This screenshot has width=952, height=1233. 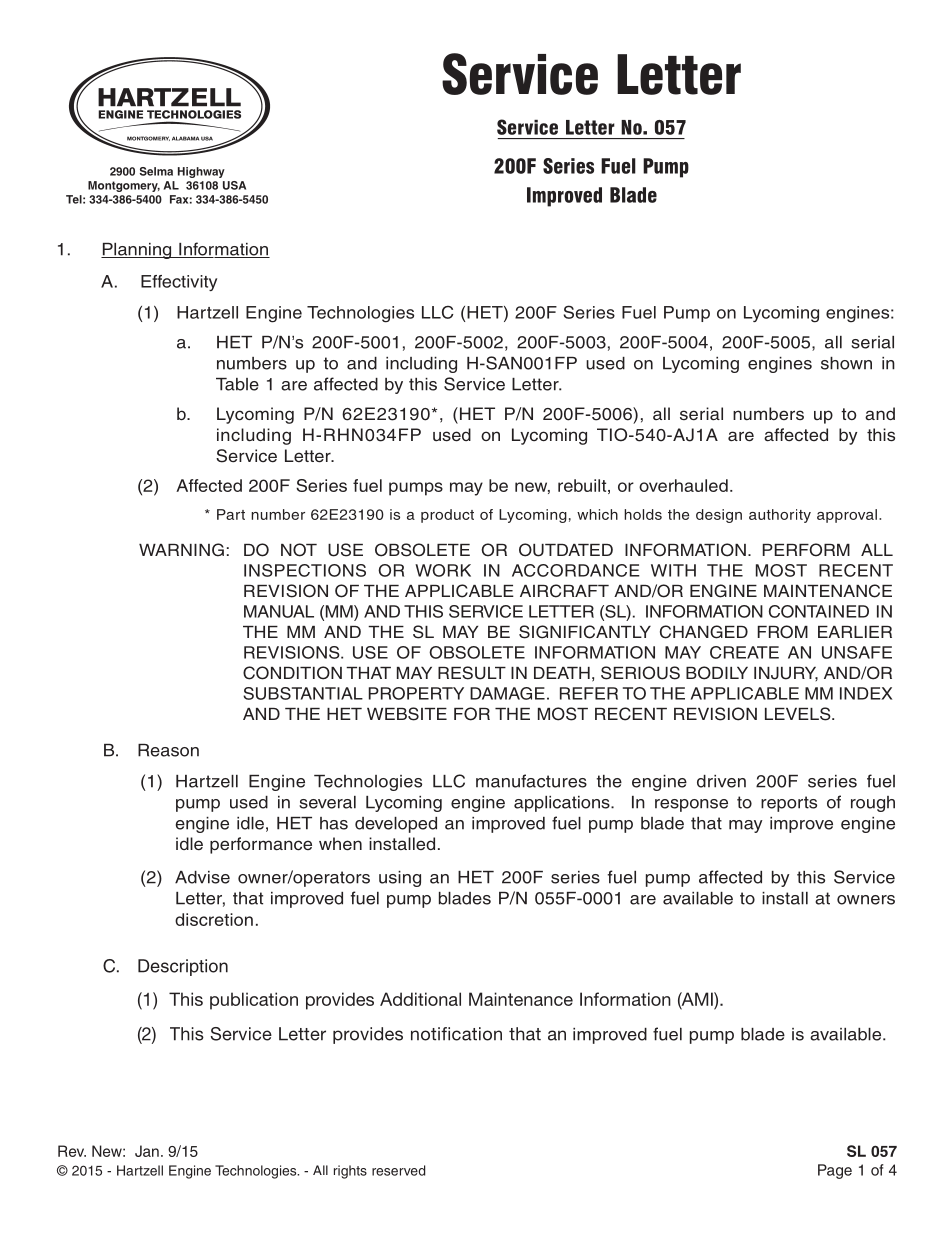 What do you see at coordinates (147, 1151) in the screenshot?
I see `Jan` at bounding box center [147, 1151].
